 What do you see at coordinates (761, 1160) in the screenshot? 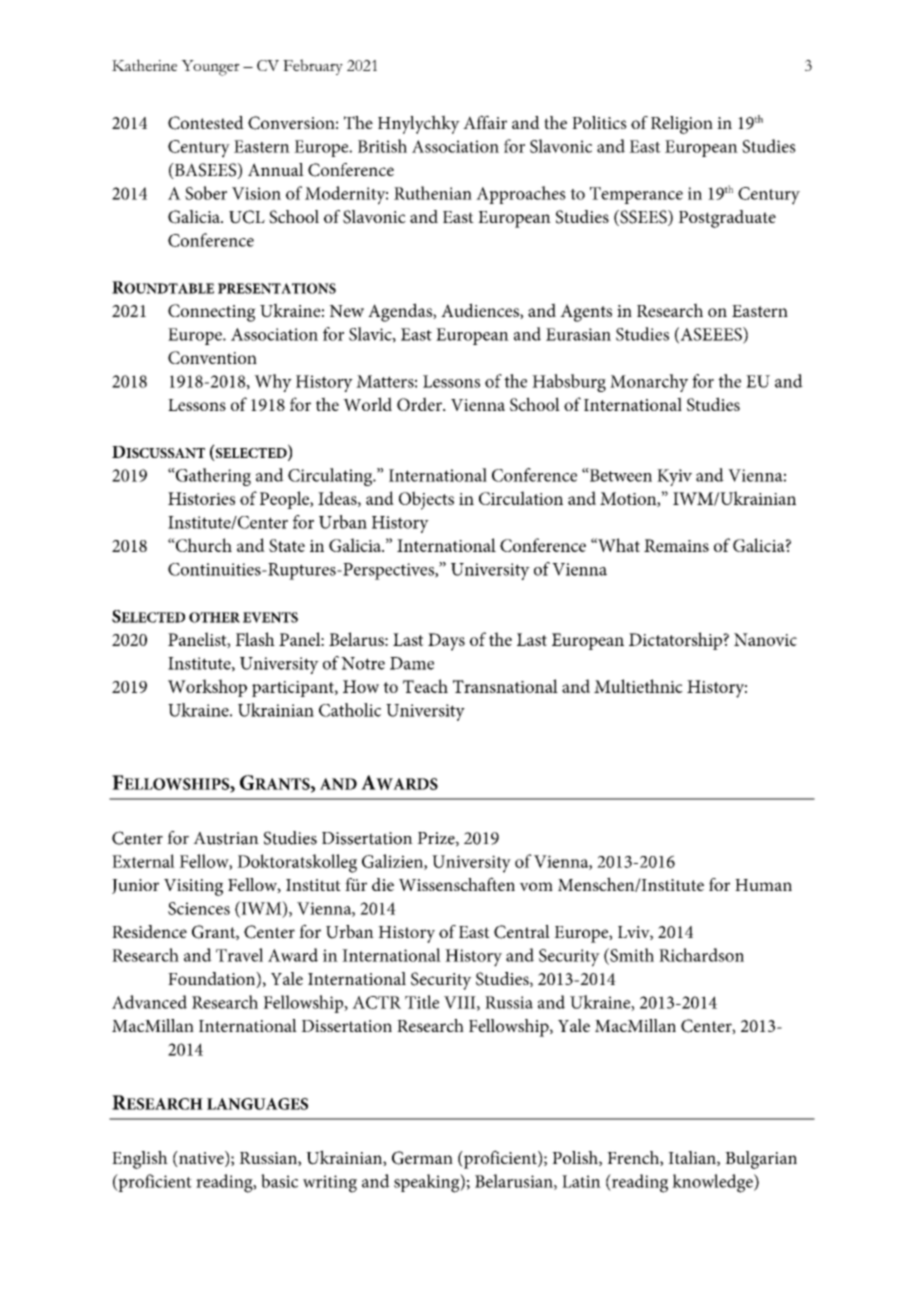
I see `Bulgarian` at bounding box center [761, 1160].
